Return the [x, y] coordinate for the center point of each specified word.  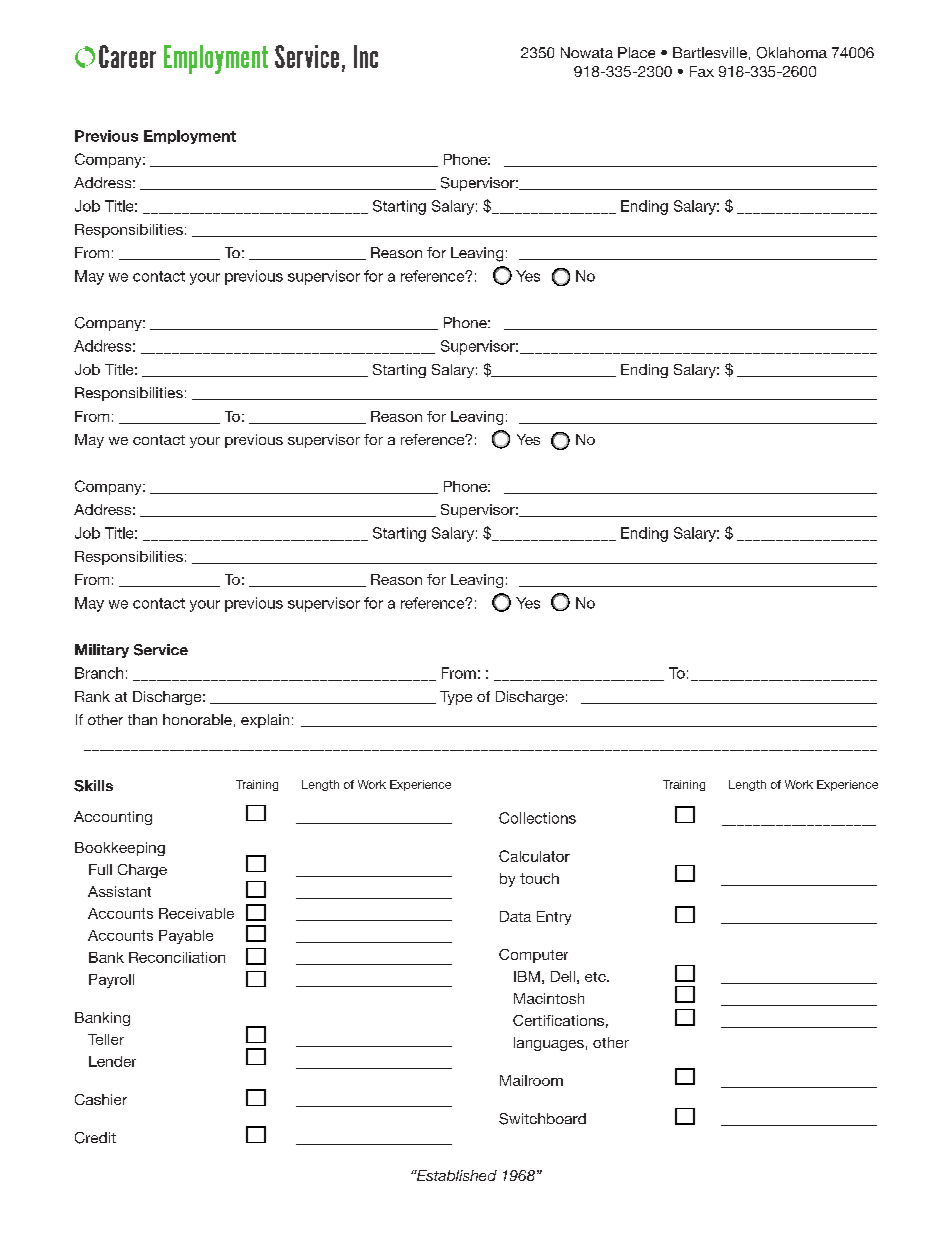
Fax [702, 71]
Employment [190, 137]
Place [636, 52]
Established [455, 1175]
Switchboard [542, 1119]
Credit [95, 1138]
